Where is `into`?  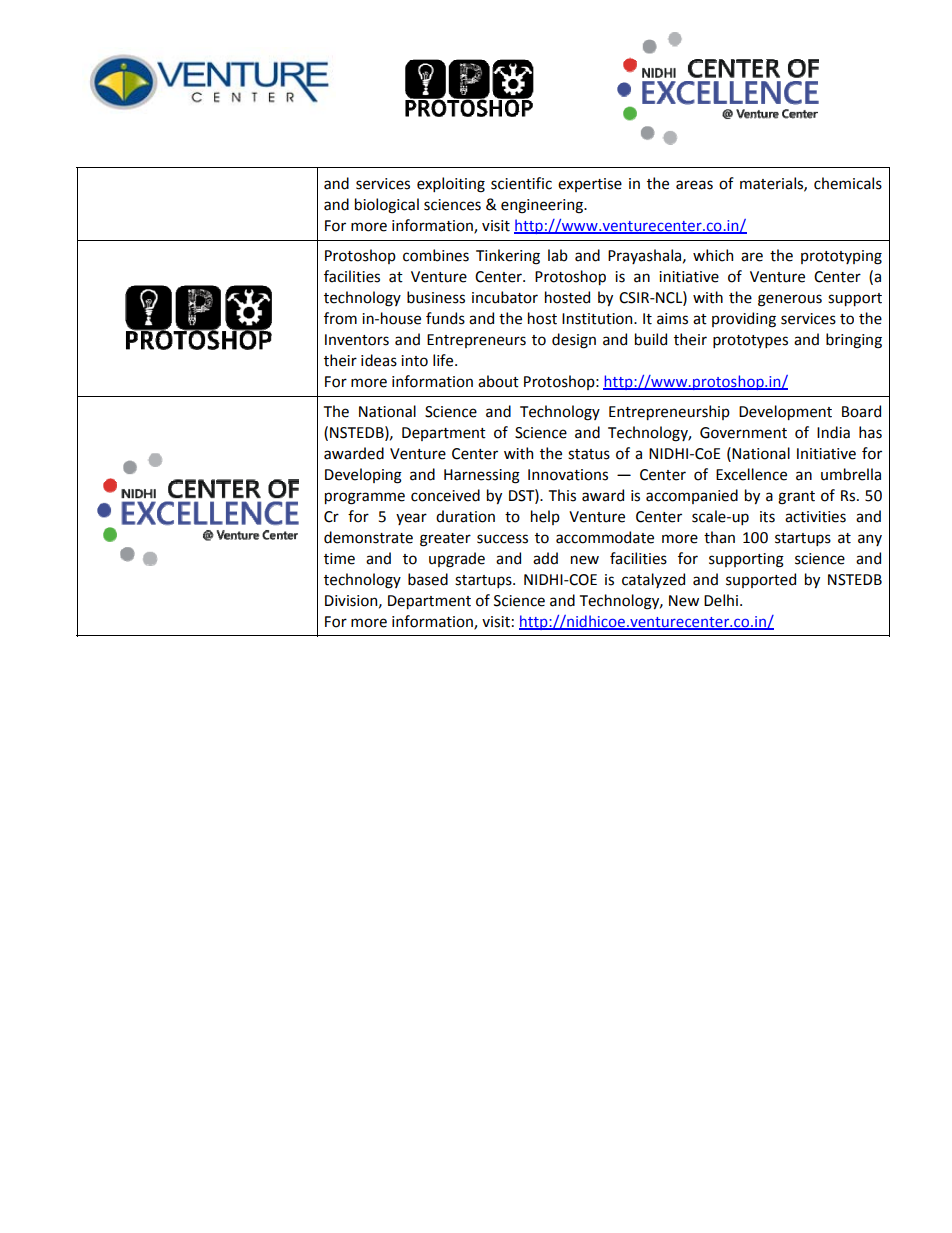
into is located at coordinates (414, 361).
